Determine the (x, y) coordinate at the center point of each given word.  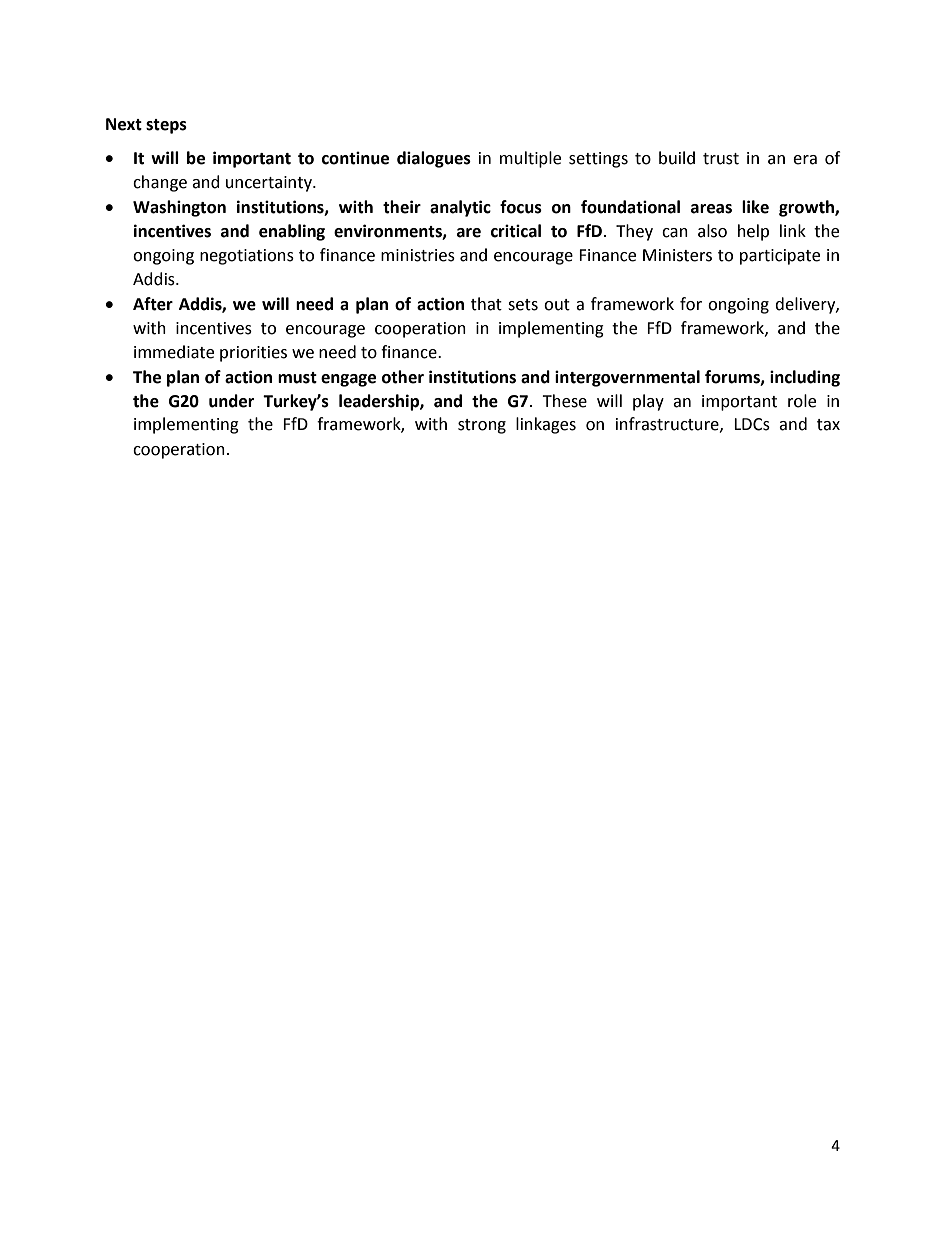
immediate (174, 352)
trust (721, 159)
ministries (418, 255)
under (231, 401)
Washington (179, 208)
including (805, 378)
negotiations (247, 257)
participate (780, 257)
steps (166, 126)
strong (482, 426)
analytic (460, 208)
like (755, 207)
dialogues (434, 159)
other (403, 377)
